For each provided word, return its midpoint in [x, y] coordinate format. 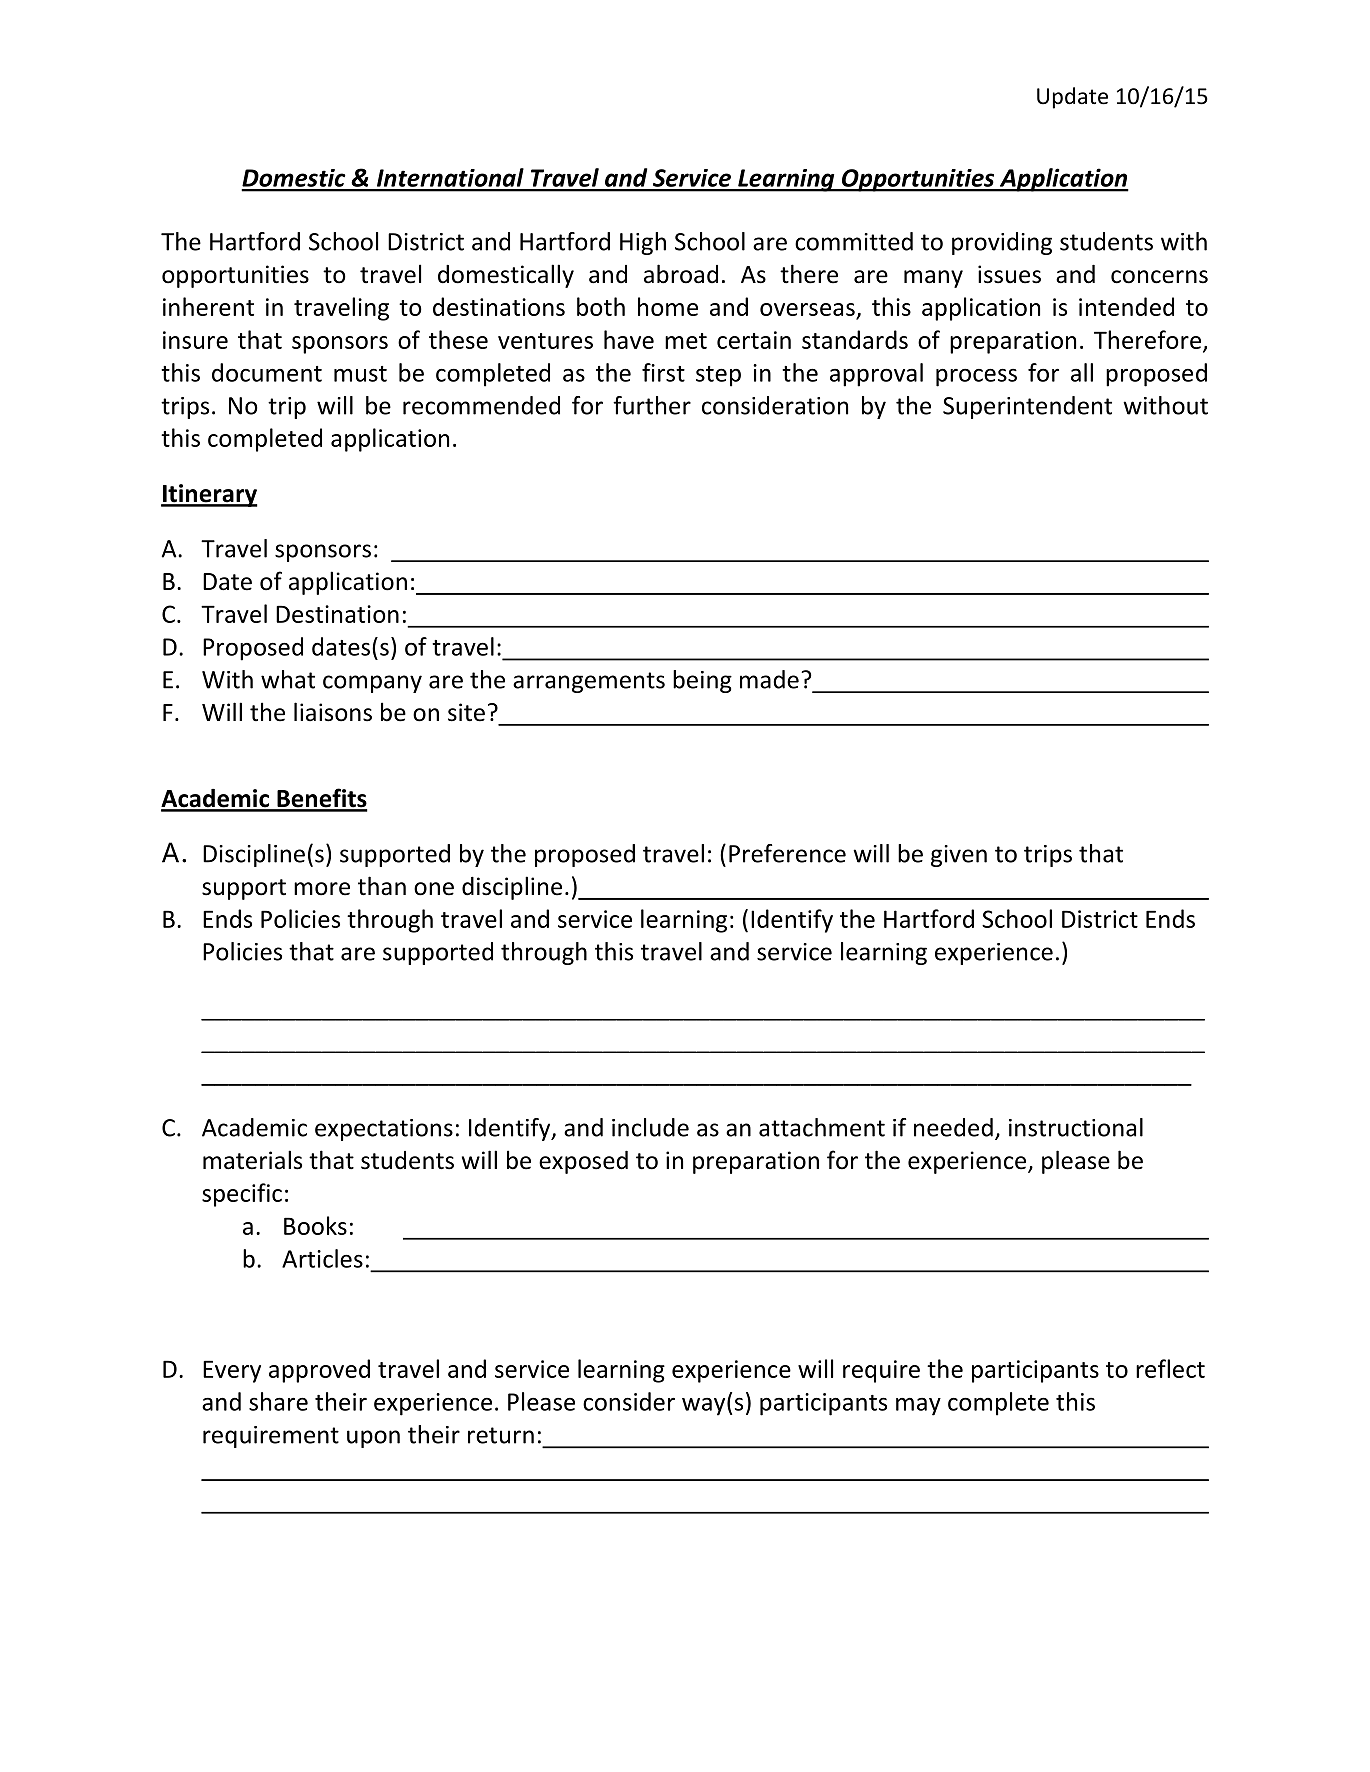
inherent [208, 306]
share [278, 1401]
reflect [1170, 1368]
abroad [681, 274]
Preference [787, 853]
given [959, 856]
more [322, 889]
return [501, 1435]
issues [1009, 274]
